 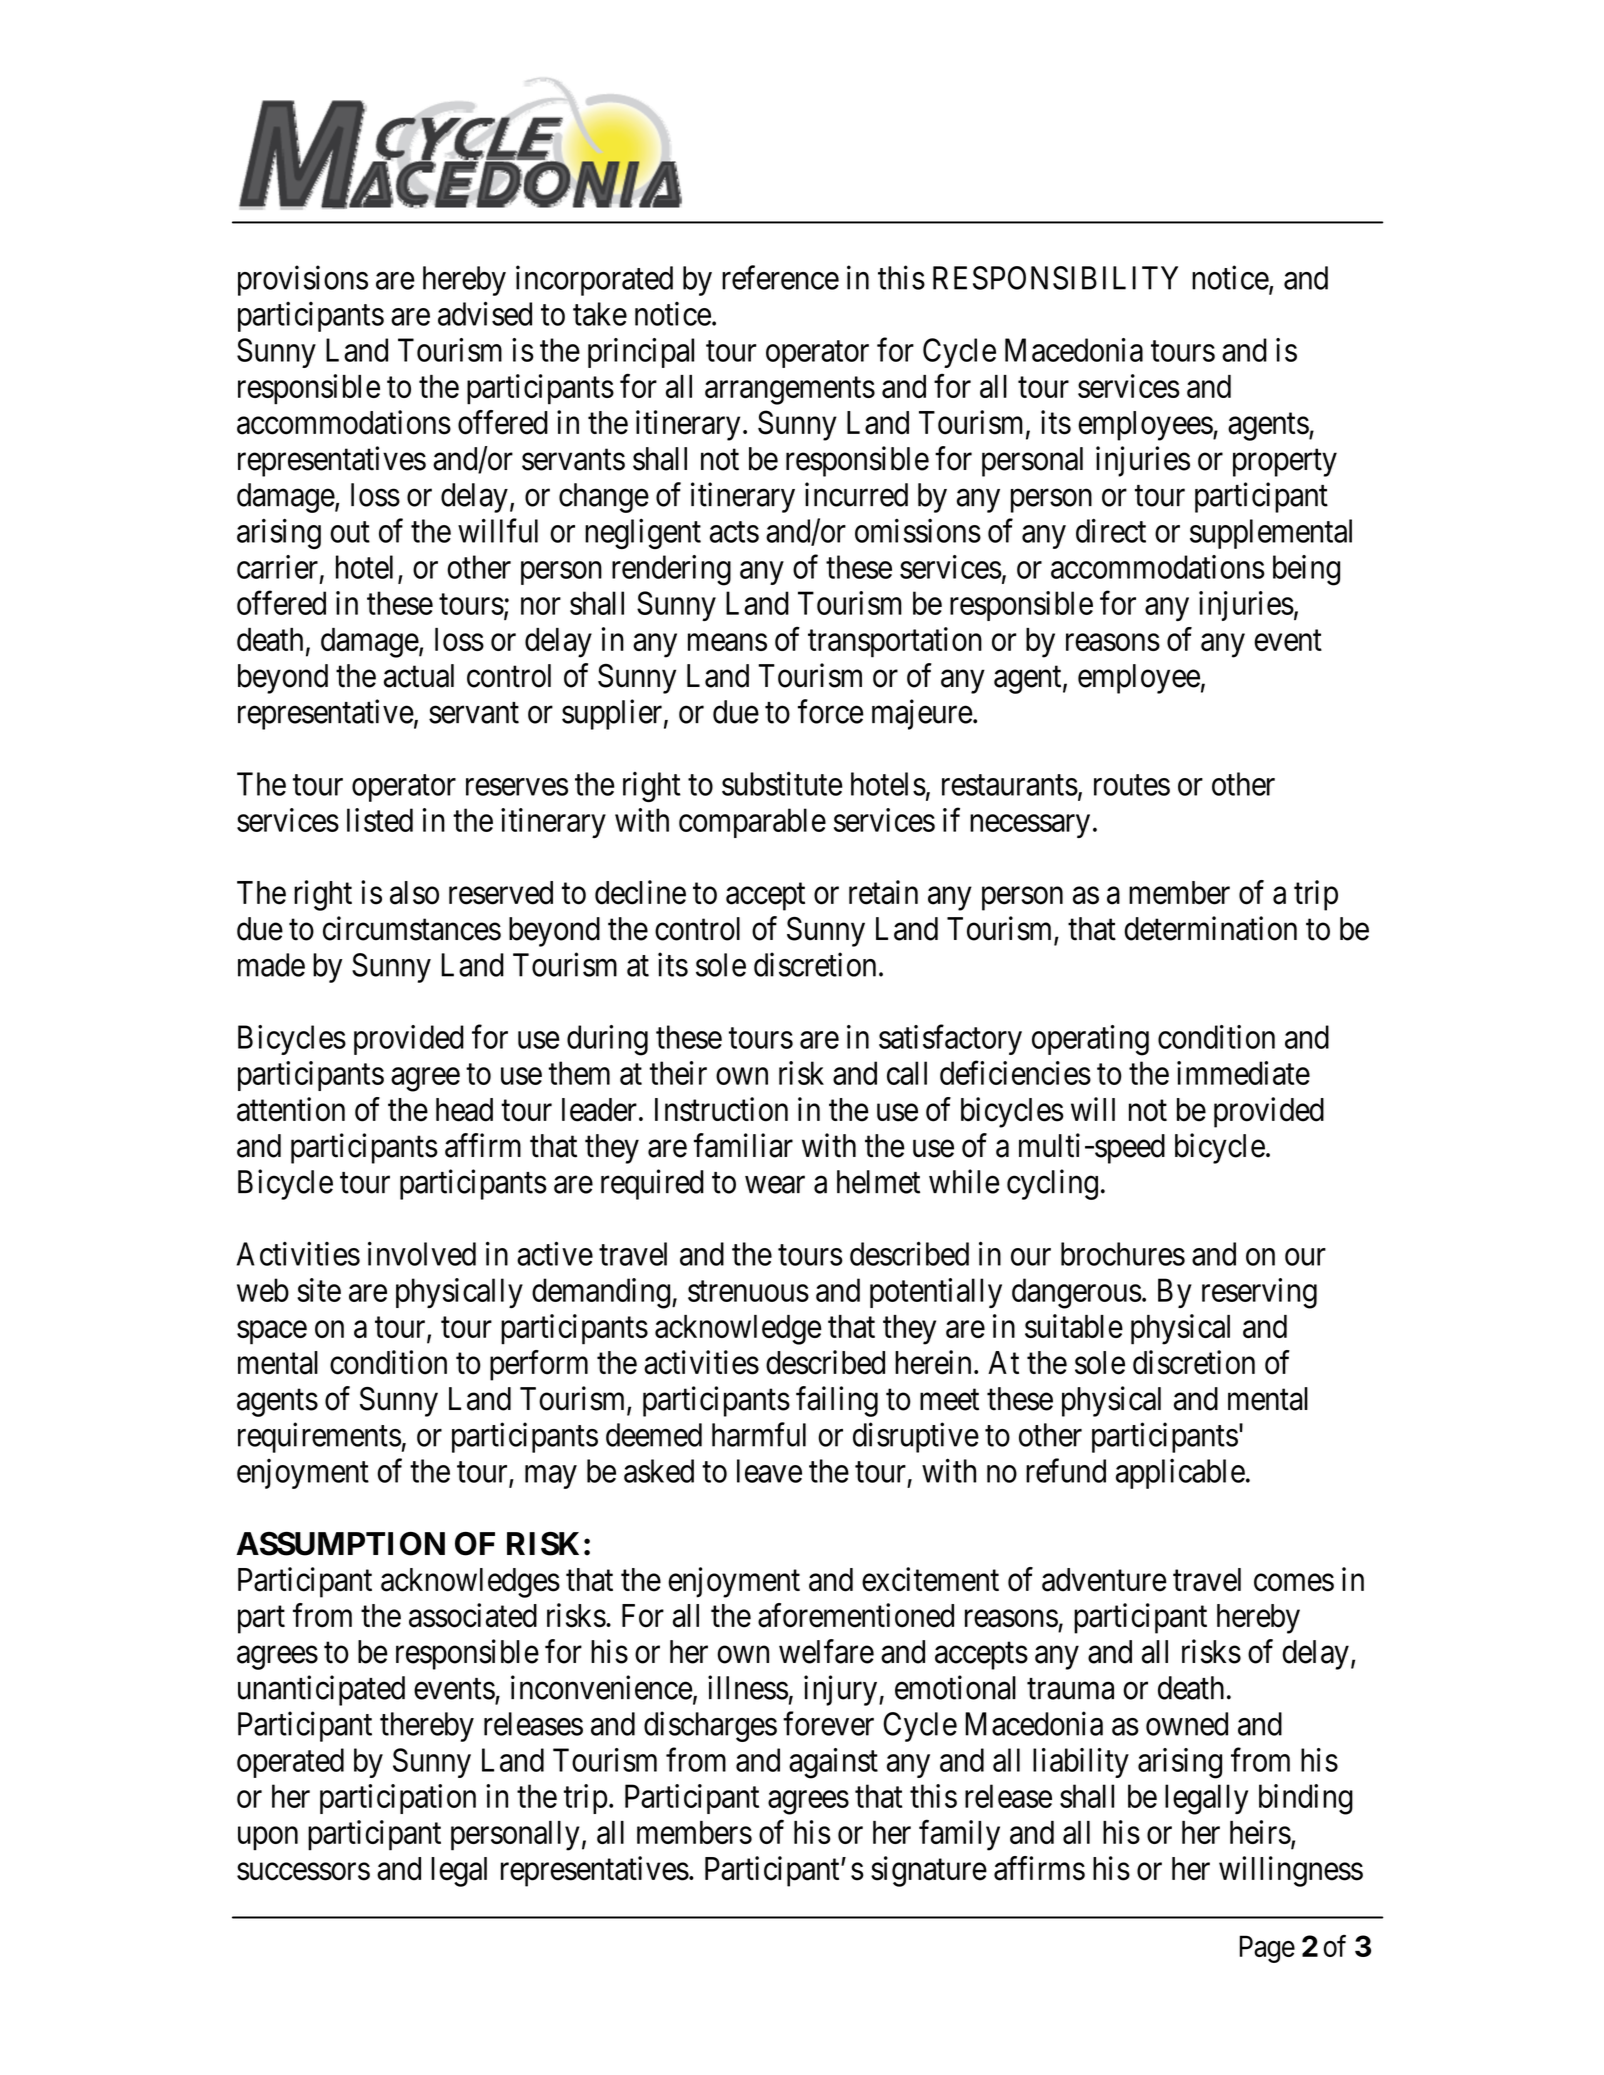 I want to click on applicable, so click(x=1180, y=1473).
